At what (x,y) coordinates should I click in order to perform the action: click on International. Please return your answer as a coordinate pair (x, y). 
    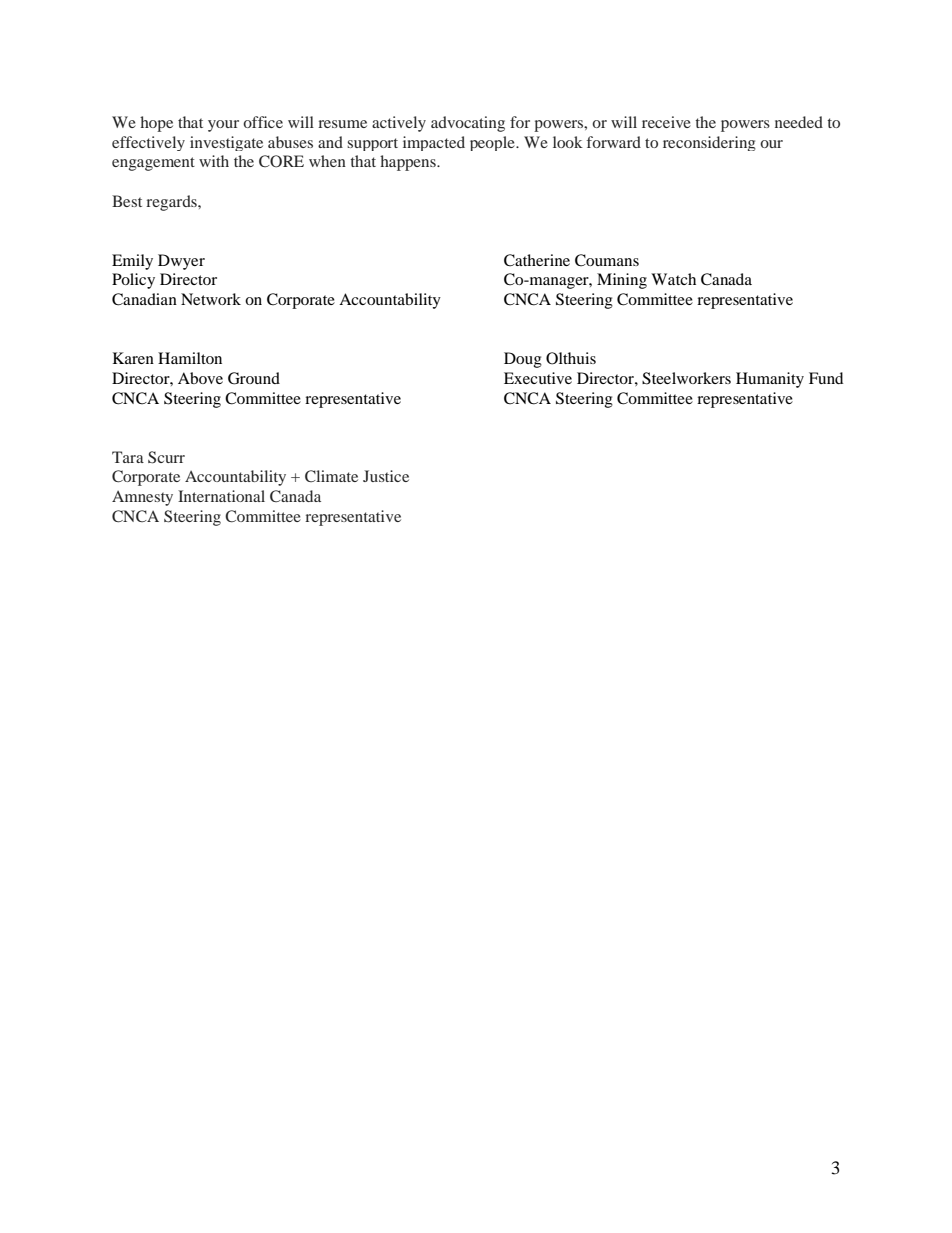
    Looking at the image, I should click on (221, 496).
